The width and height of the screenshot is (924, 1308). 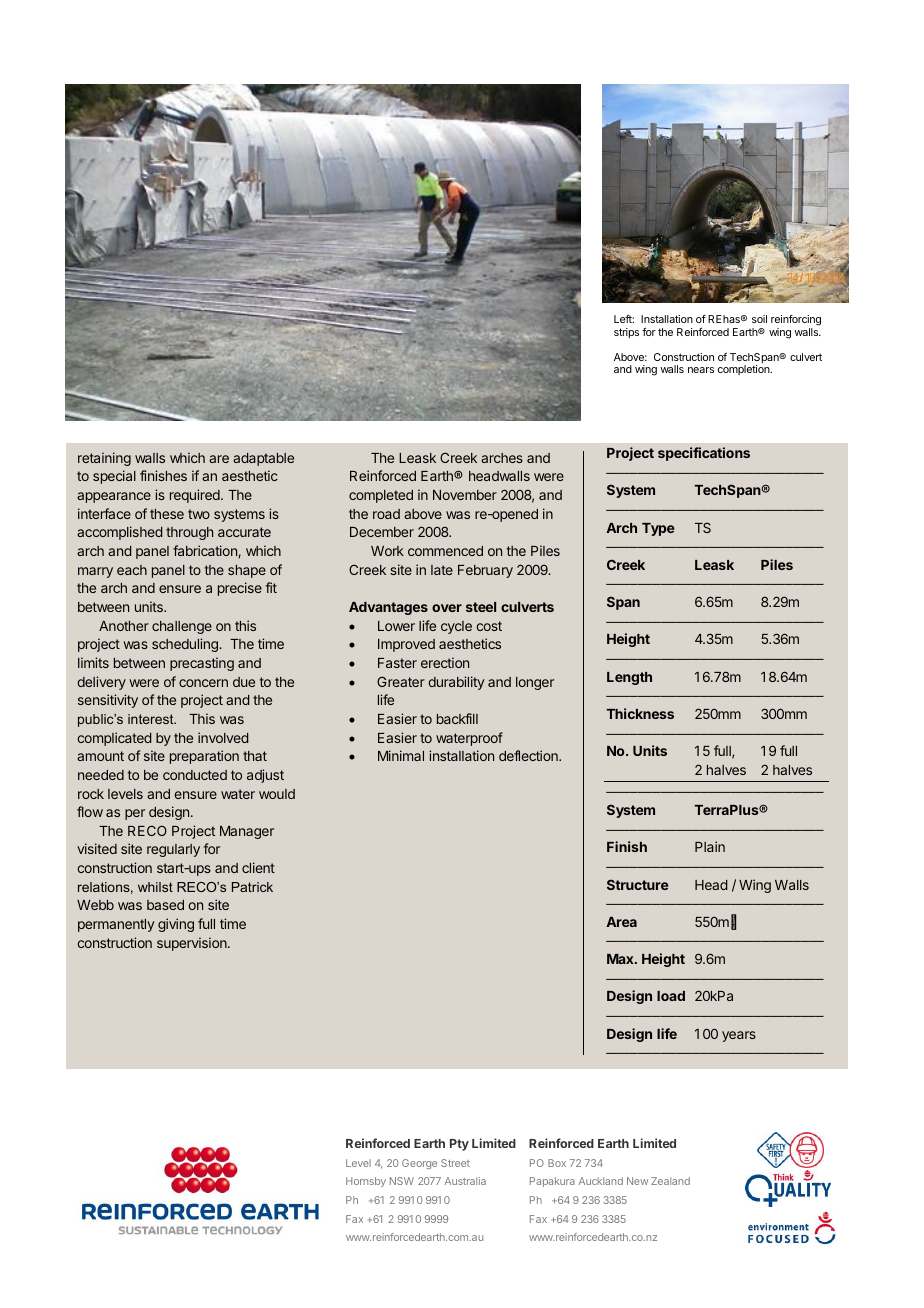 I want to click on Plain, so click(x=710, y=846).
